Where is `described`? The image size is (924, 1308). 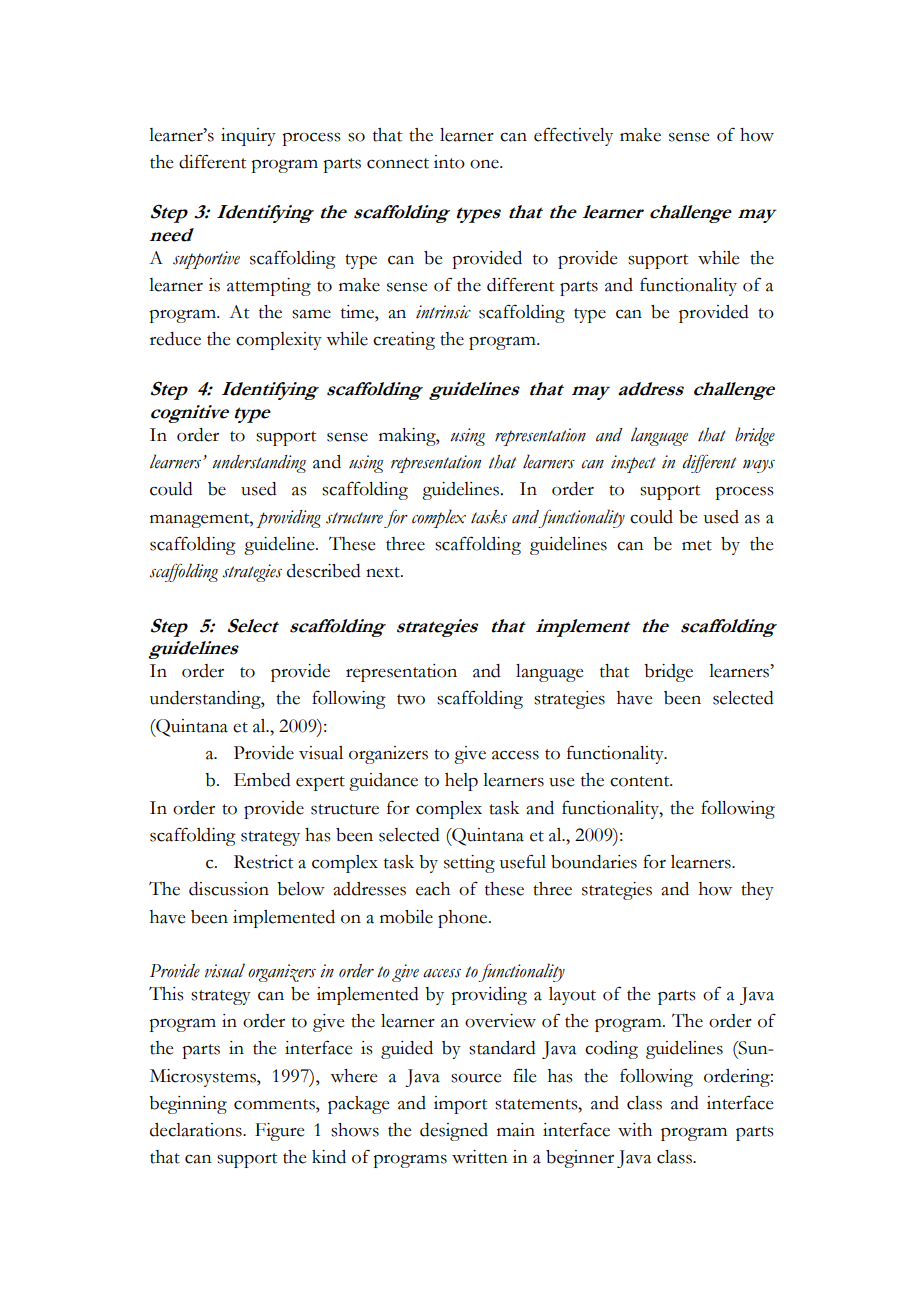
described is located at coordinates (324, 571).
